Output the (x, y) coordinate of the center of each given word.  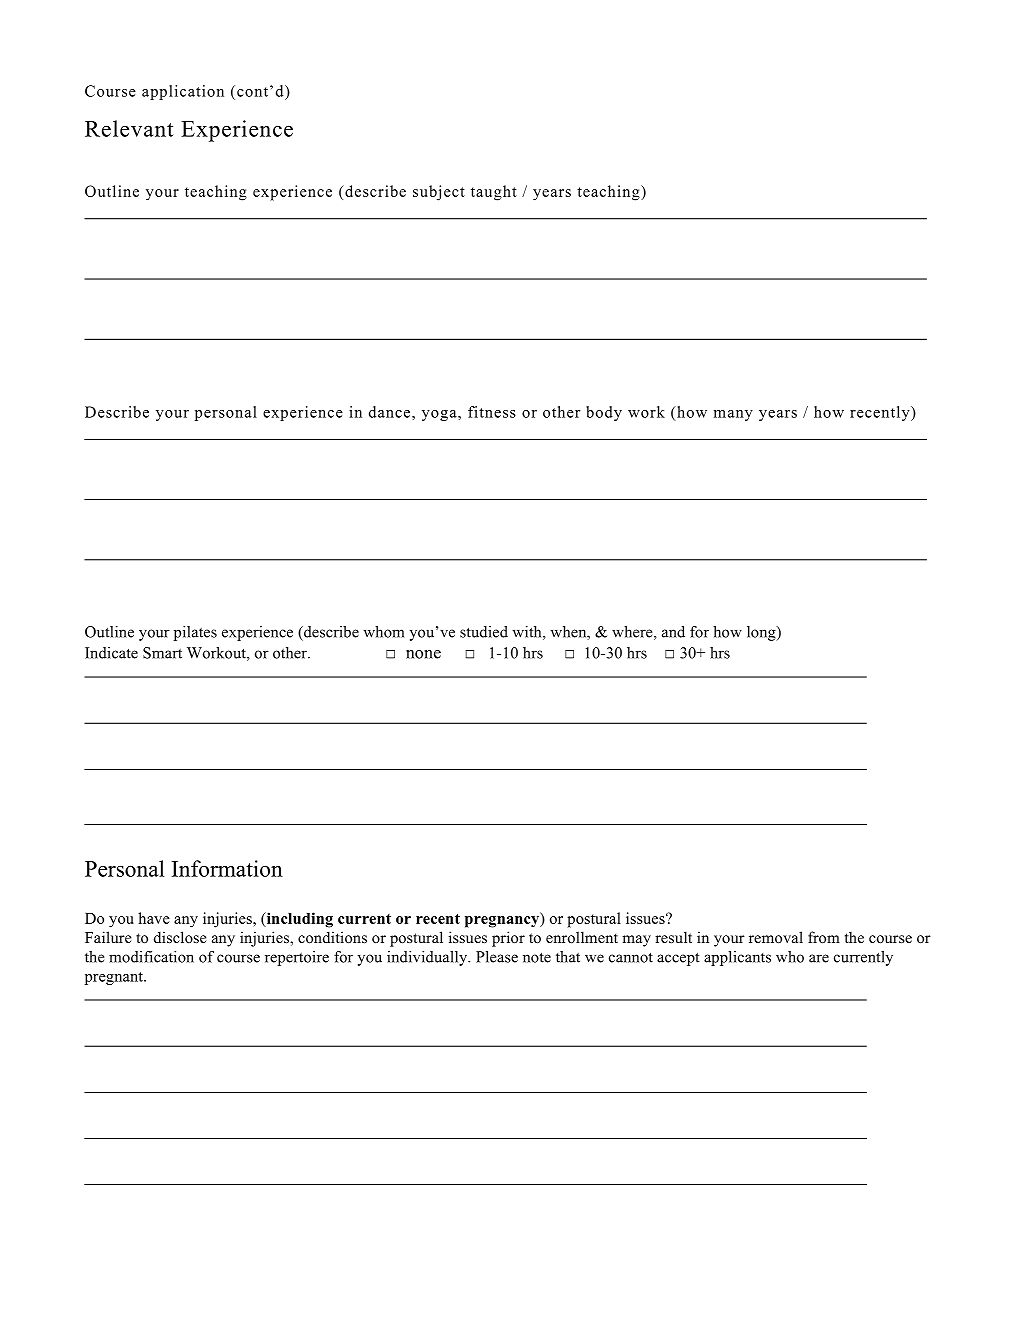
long (762, 633)
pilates (195, 633)
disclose (180, 937)
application (183, 92)
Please (497, 957)
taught (494, 193)
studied (484, 632)
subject (439, 193)
